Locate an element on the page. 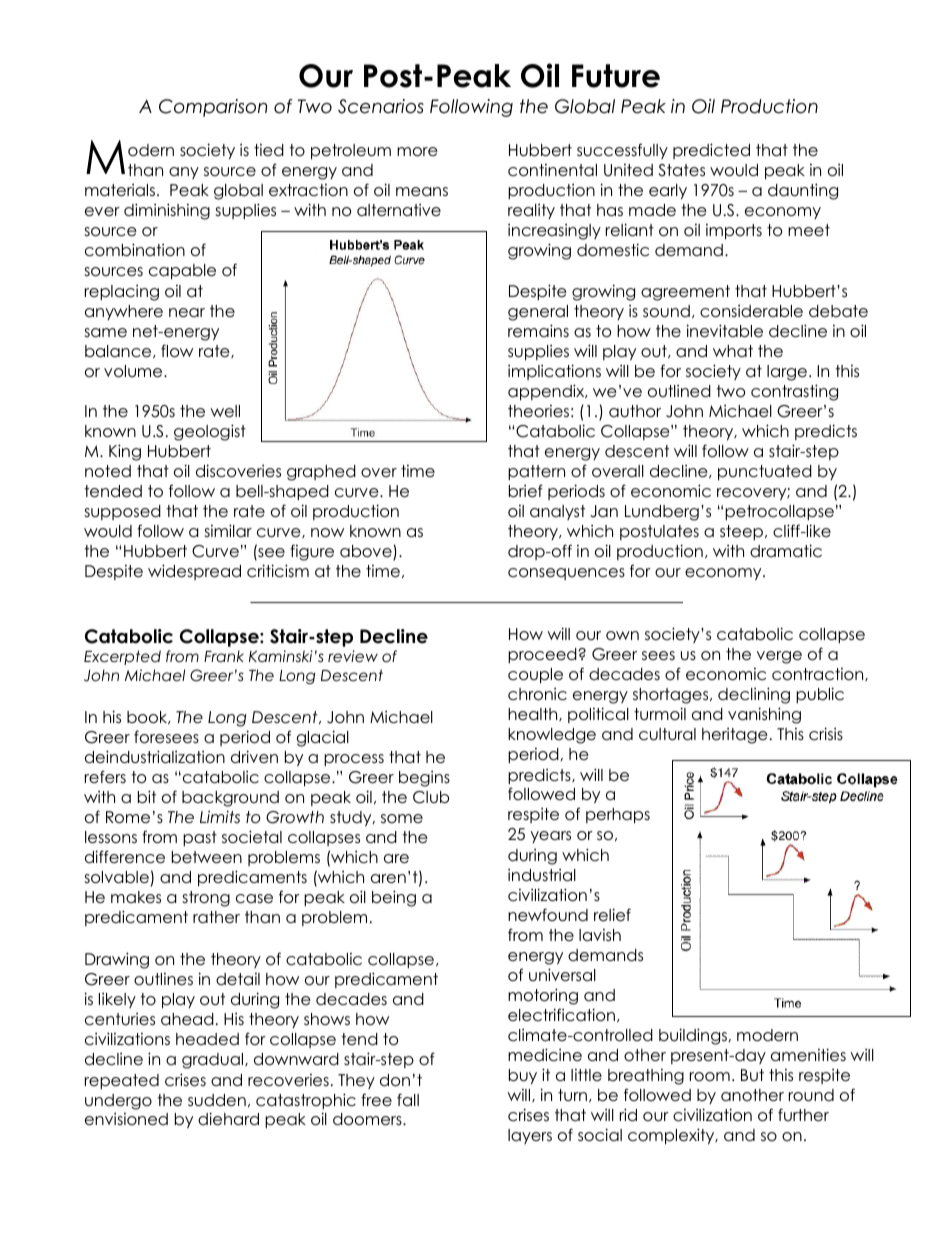 The height and width of the page is (1233, 952). sudden is located at coordinates (217, 1100).
